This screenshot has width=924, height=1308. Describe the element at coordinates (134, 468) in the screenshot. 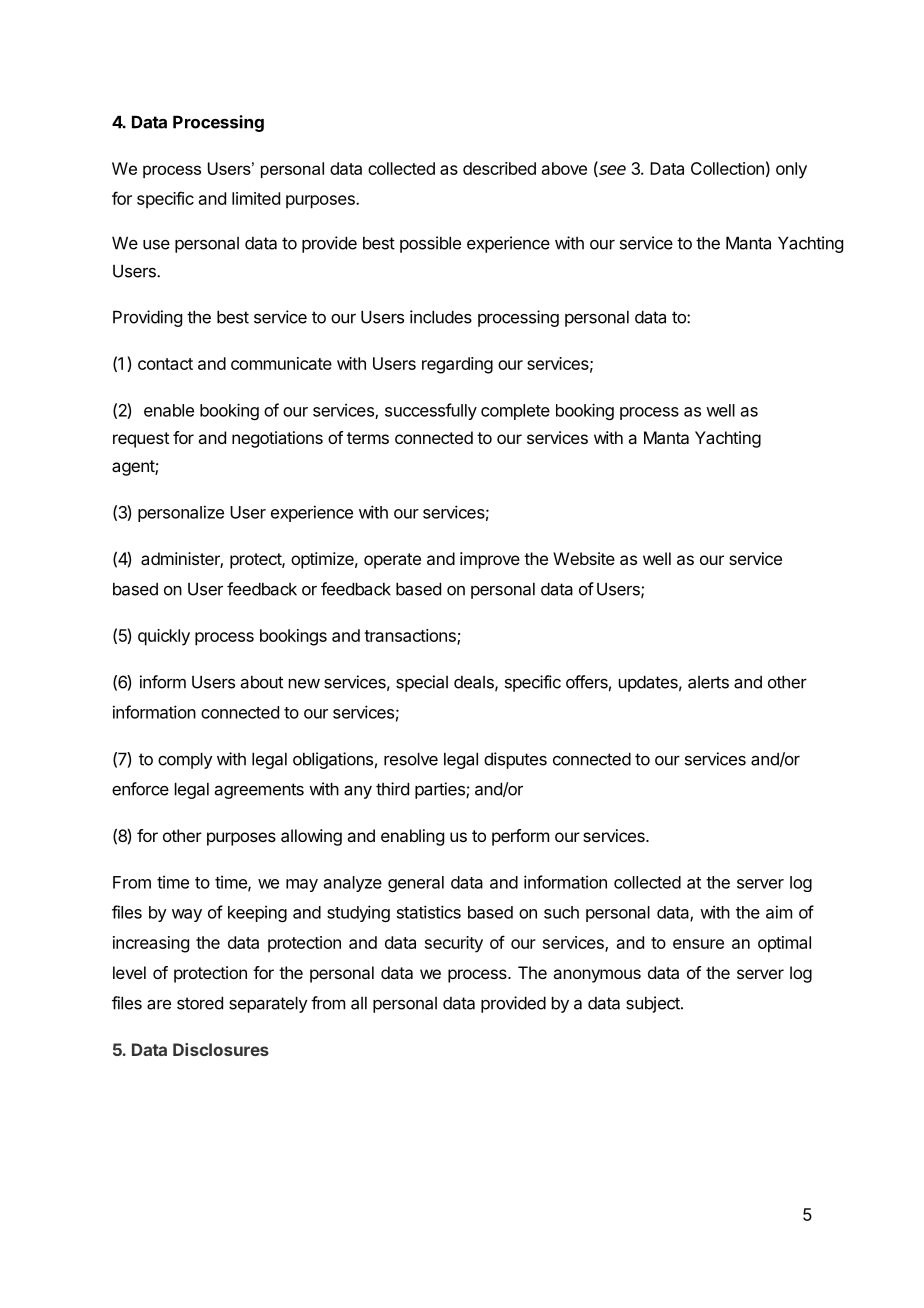

I see `agent` at that location.
